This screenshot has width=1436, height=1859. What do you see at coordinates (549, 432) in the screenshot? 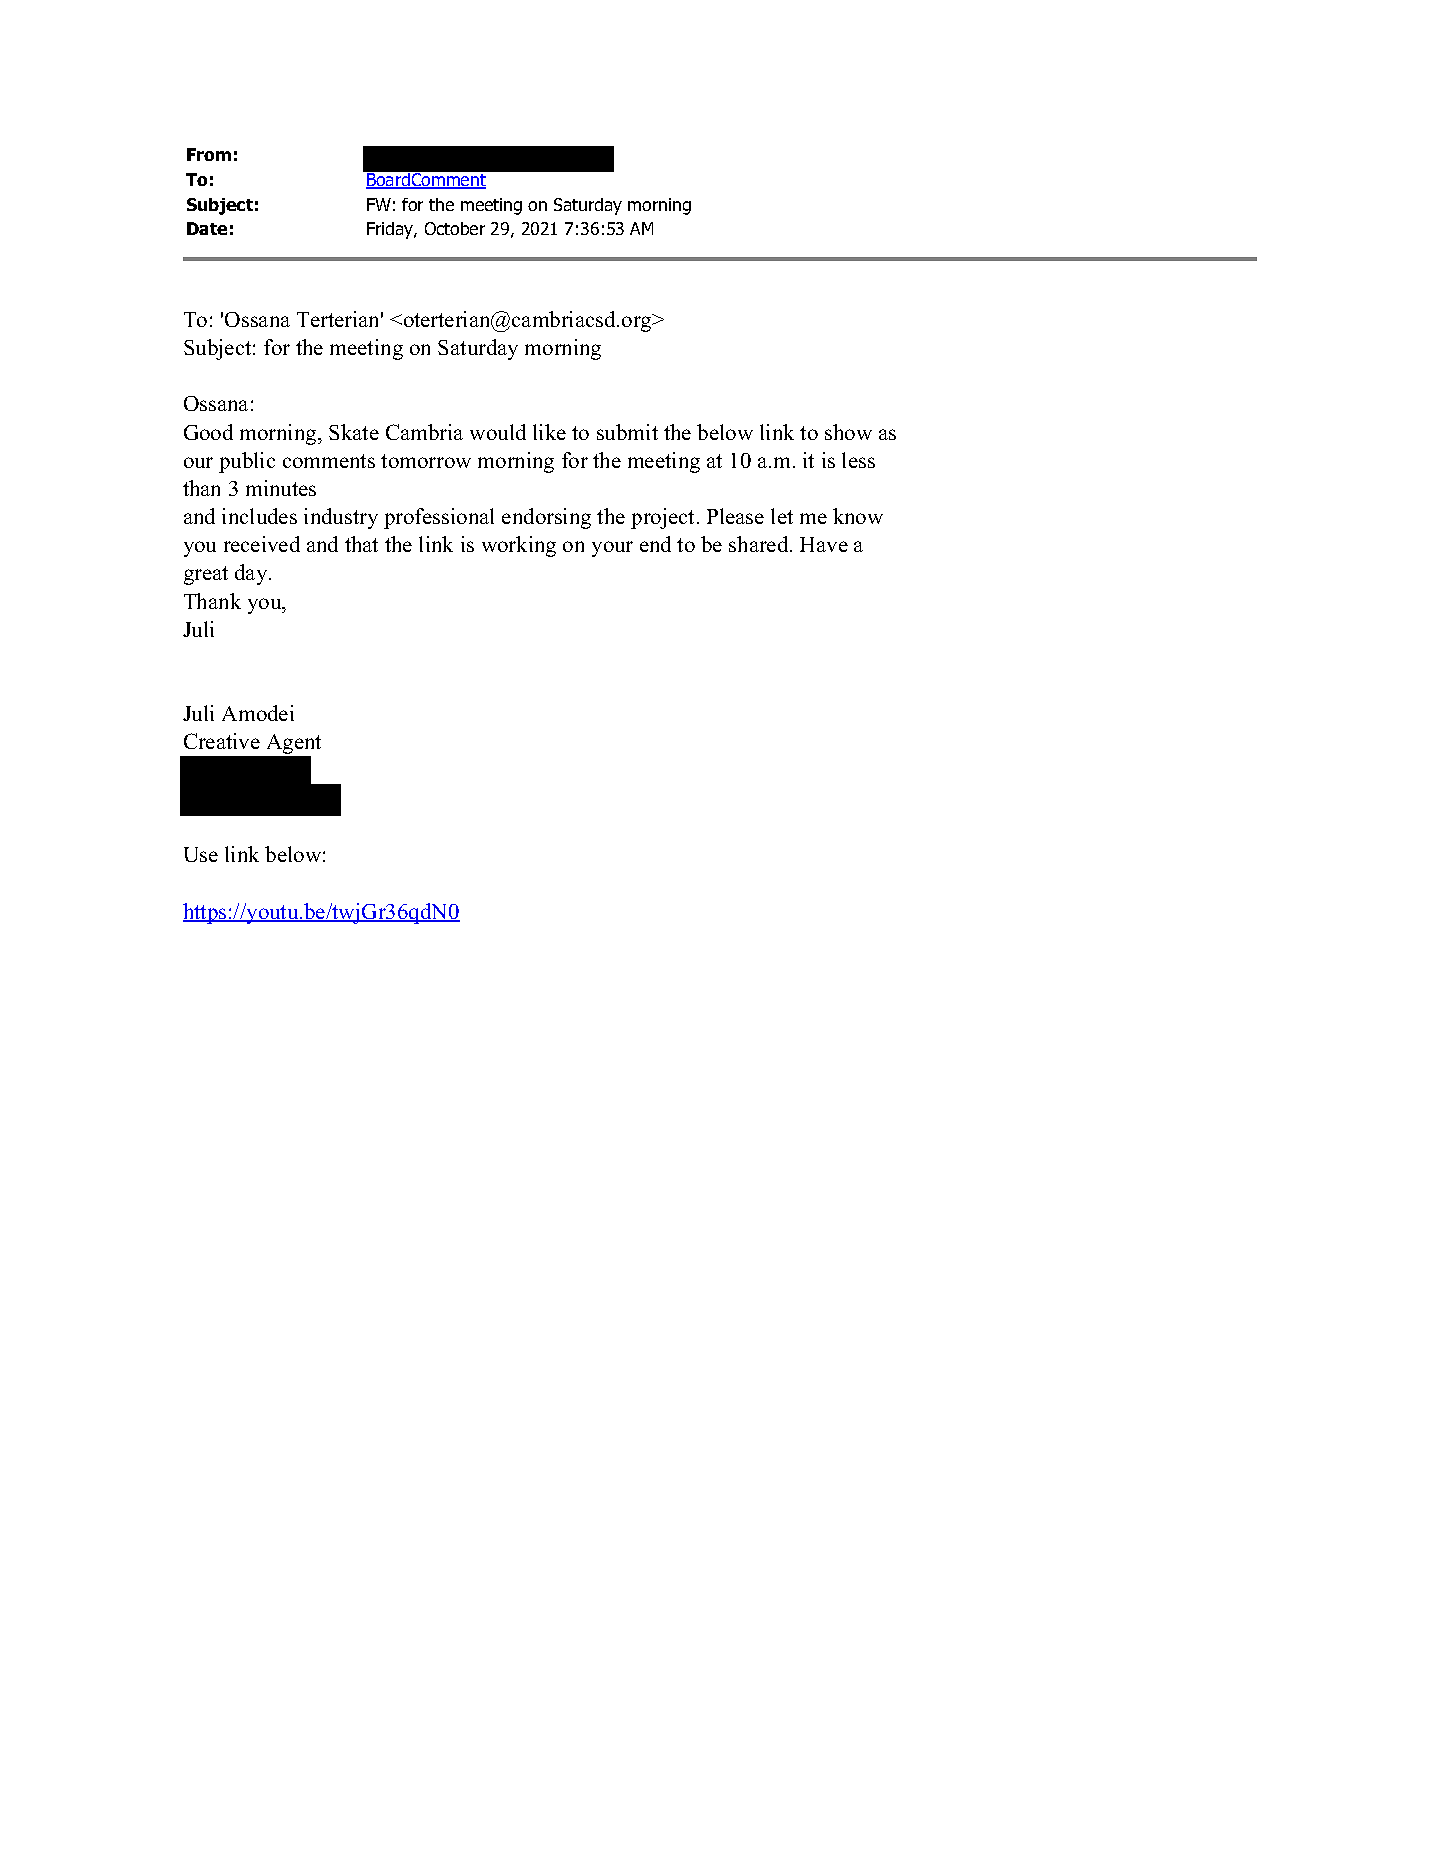
I see `like` at bounding box center [549, 432].
